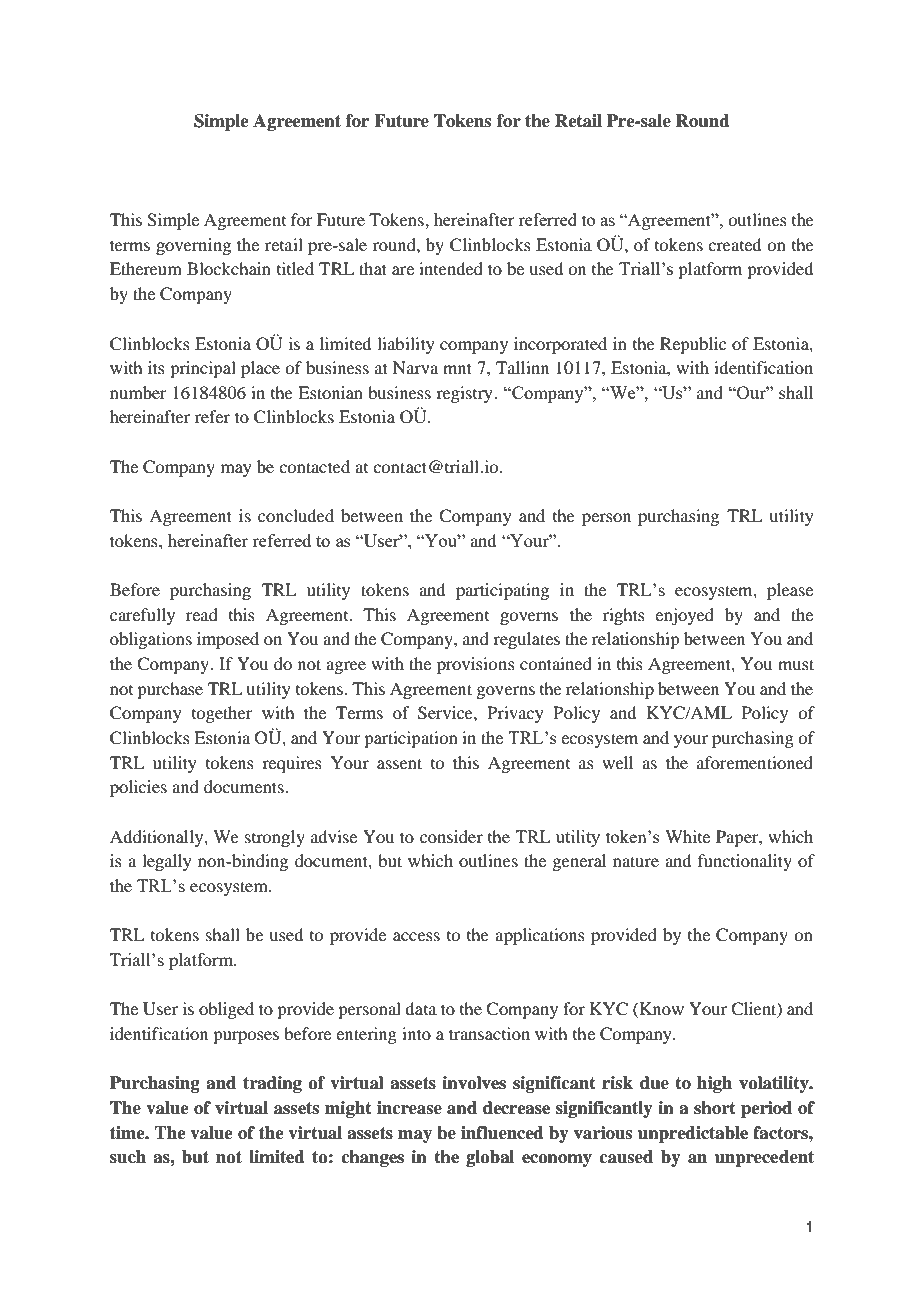 The height and width of the document is (1308, 924). What do you see at coordinates (222, 714) in the document?
I see `together` at bounding box center [222, 714].
